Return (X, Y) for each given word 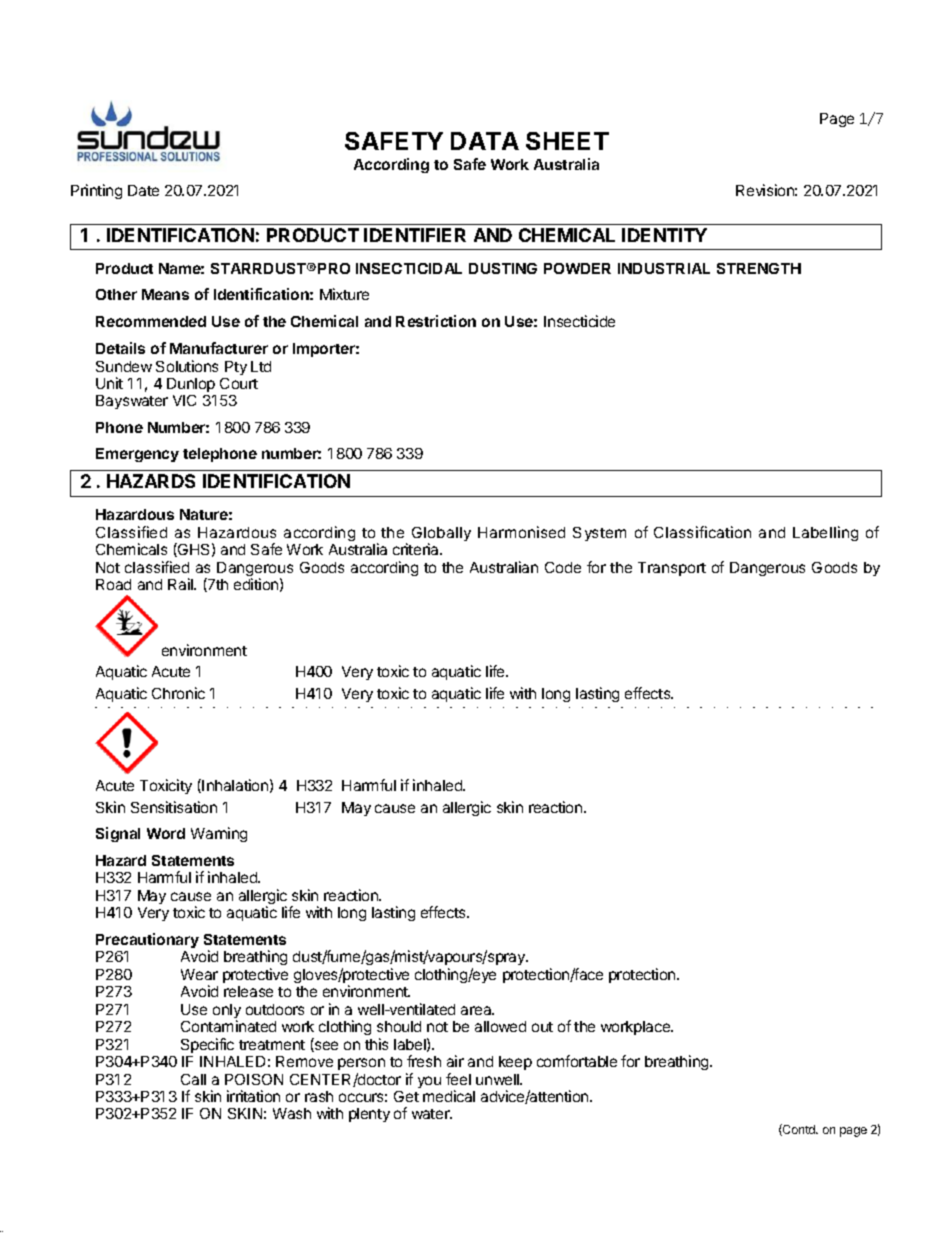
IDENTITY (664, 235)
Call (193, 1079)
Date (143, 190)
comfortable (577, 1061)
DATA (485, 141)
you (429, 1082)
